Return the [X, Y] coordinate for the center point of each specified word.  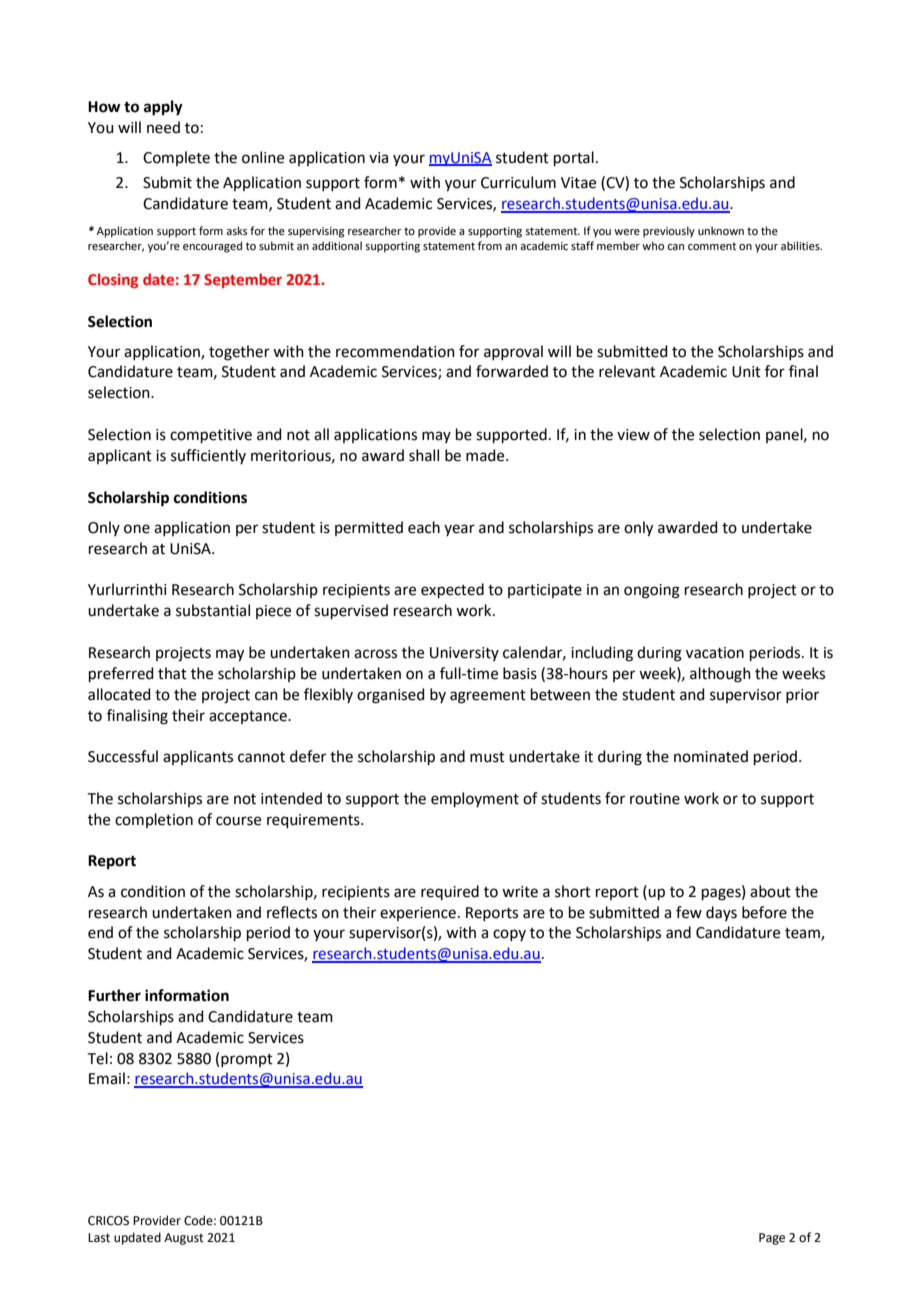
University [464, 654]
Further [114, 995]
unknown [721, 230]
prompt [247, 1060]
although [720, 675]
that [172, 673]
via [378, 158]
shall [424, 455]
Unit [746, 372]
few [689, 912]
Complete [176, 158]
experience [418, 914]
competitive [211, 436]
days [721, 913]
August [184, 1239]
